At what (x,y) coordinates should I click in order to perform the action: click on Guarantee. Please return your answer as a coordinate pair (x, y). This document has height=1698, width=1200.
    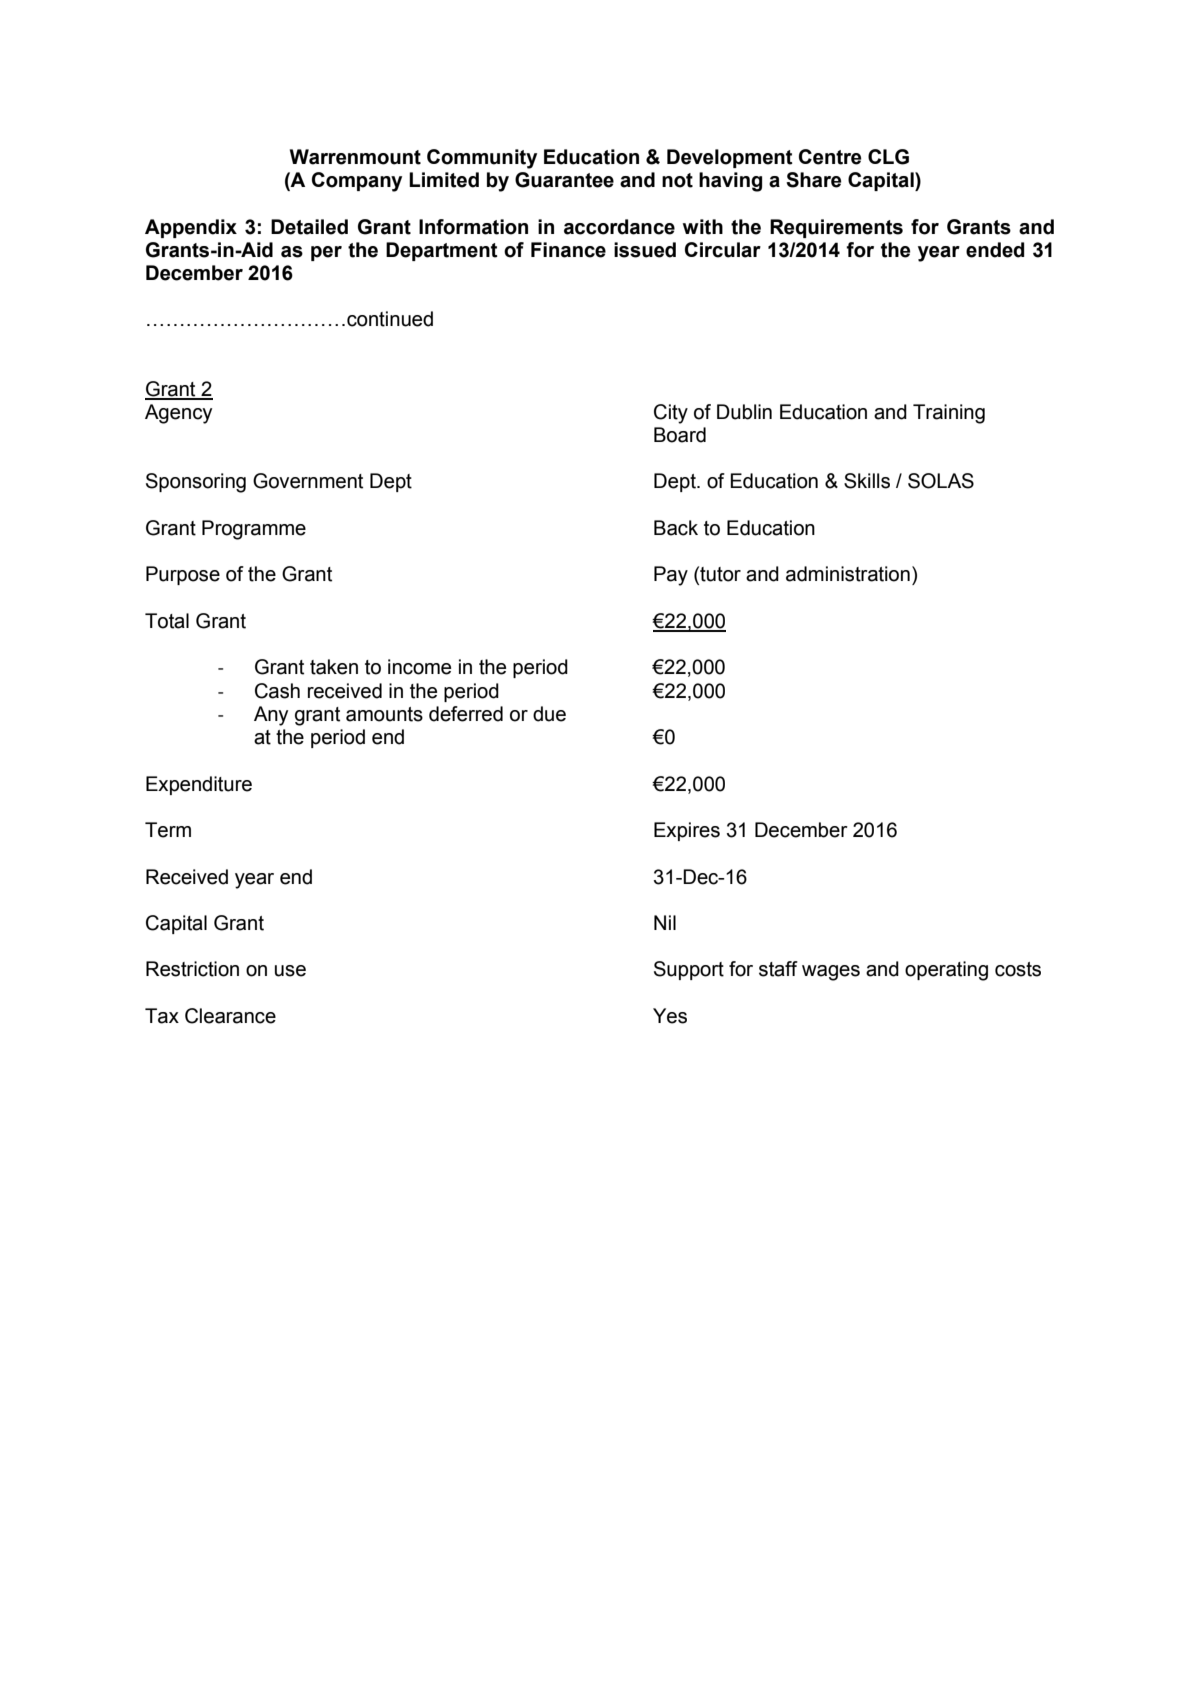
    Looking at the image, I should click on (564, 180).
